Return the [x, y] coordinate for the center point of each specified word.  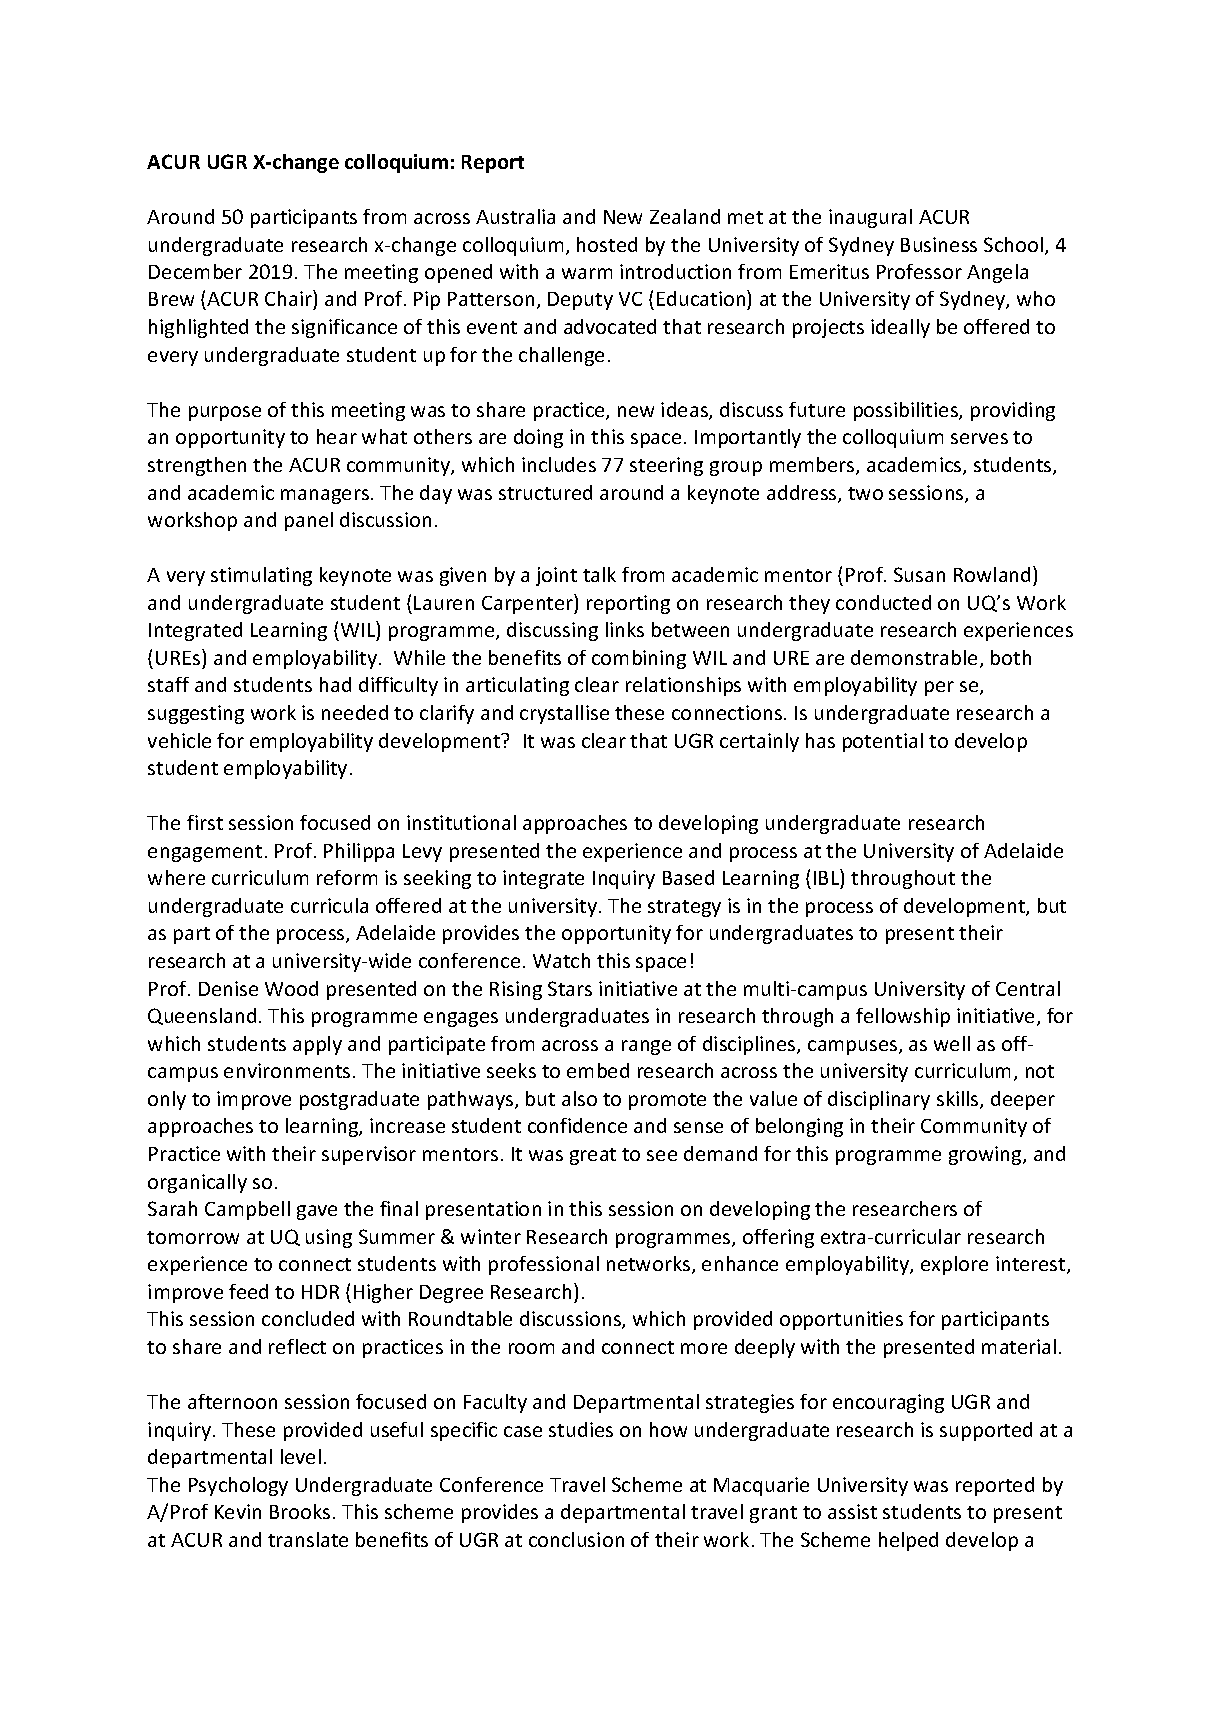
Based [688, 877]
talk [599, 574]
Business [939, 244]
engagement [205, 853]
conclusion [576, 1539]
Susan [919, 574]
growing [986, 1155]
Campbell [247, 1210]
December [195, 271]
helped [908, 1541]
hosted [607, 244]
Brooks [300, 1511]
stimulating [261, 576]
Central [1028, 988]
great [593, 1156]
